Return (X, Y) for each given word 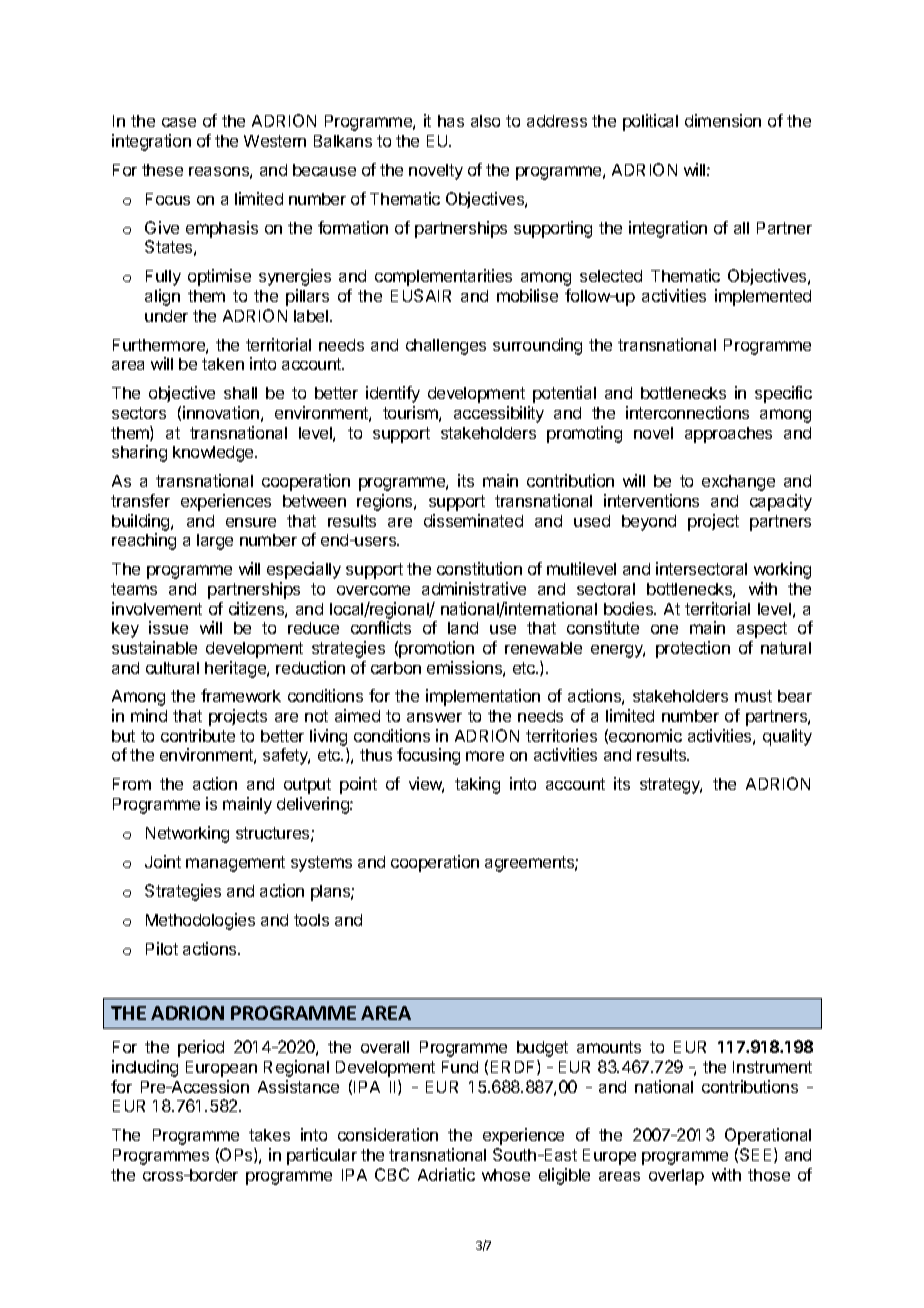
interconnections (687, 412)
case (179, 122)
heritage (236, 669)
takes (269, 1135)
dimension (723, 120)
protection (693, 649)
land (463, 628)
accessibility (499, 414)
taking (477, 785)
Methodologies (200, 921)
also (485, 121)
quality (787, 737)
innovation (221, 412)
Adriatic (446, 1174)
